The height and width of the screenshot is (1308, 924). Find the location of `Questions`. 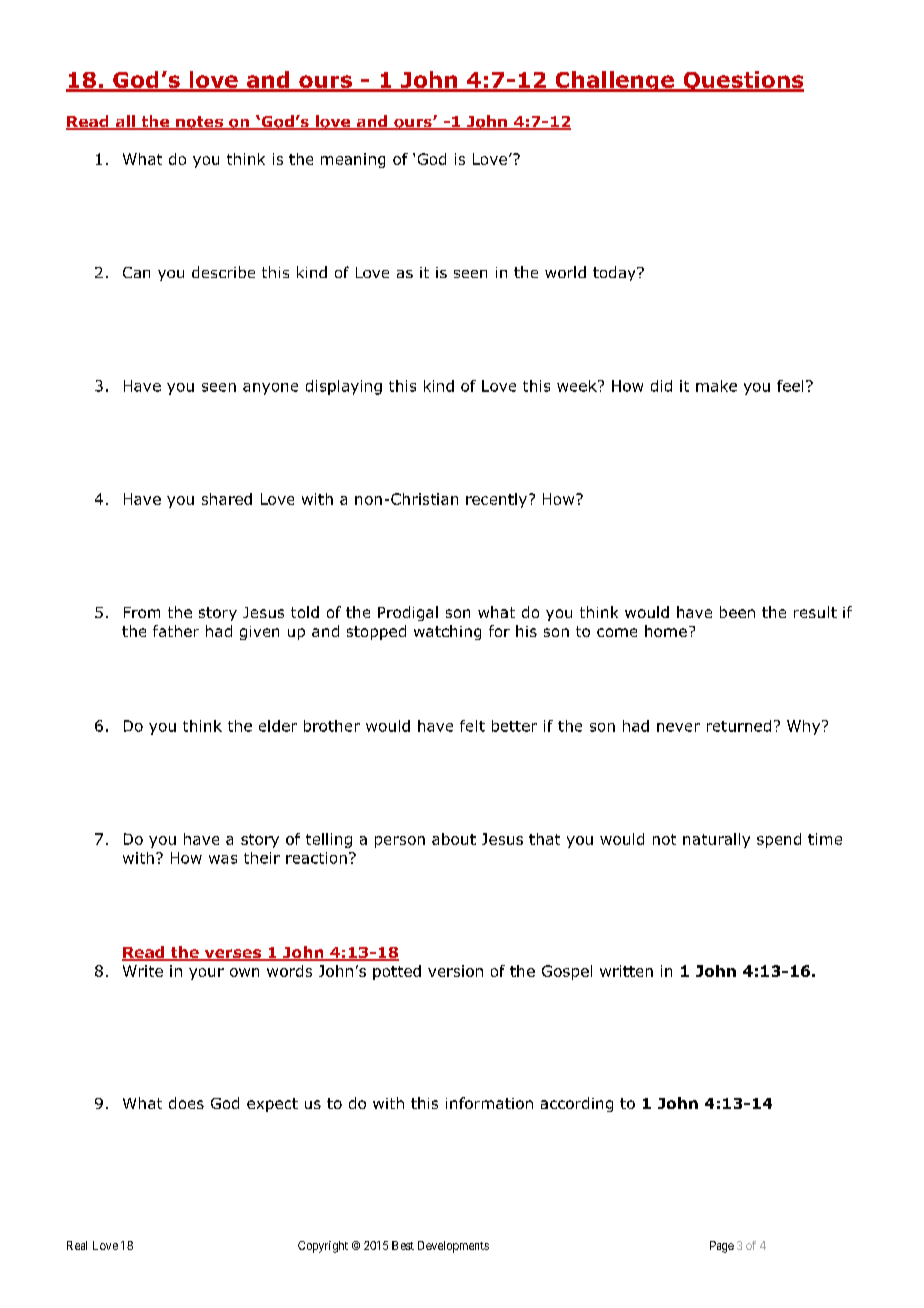

Questions is located at coordinates (742, 81).
